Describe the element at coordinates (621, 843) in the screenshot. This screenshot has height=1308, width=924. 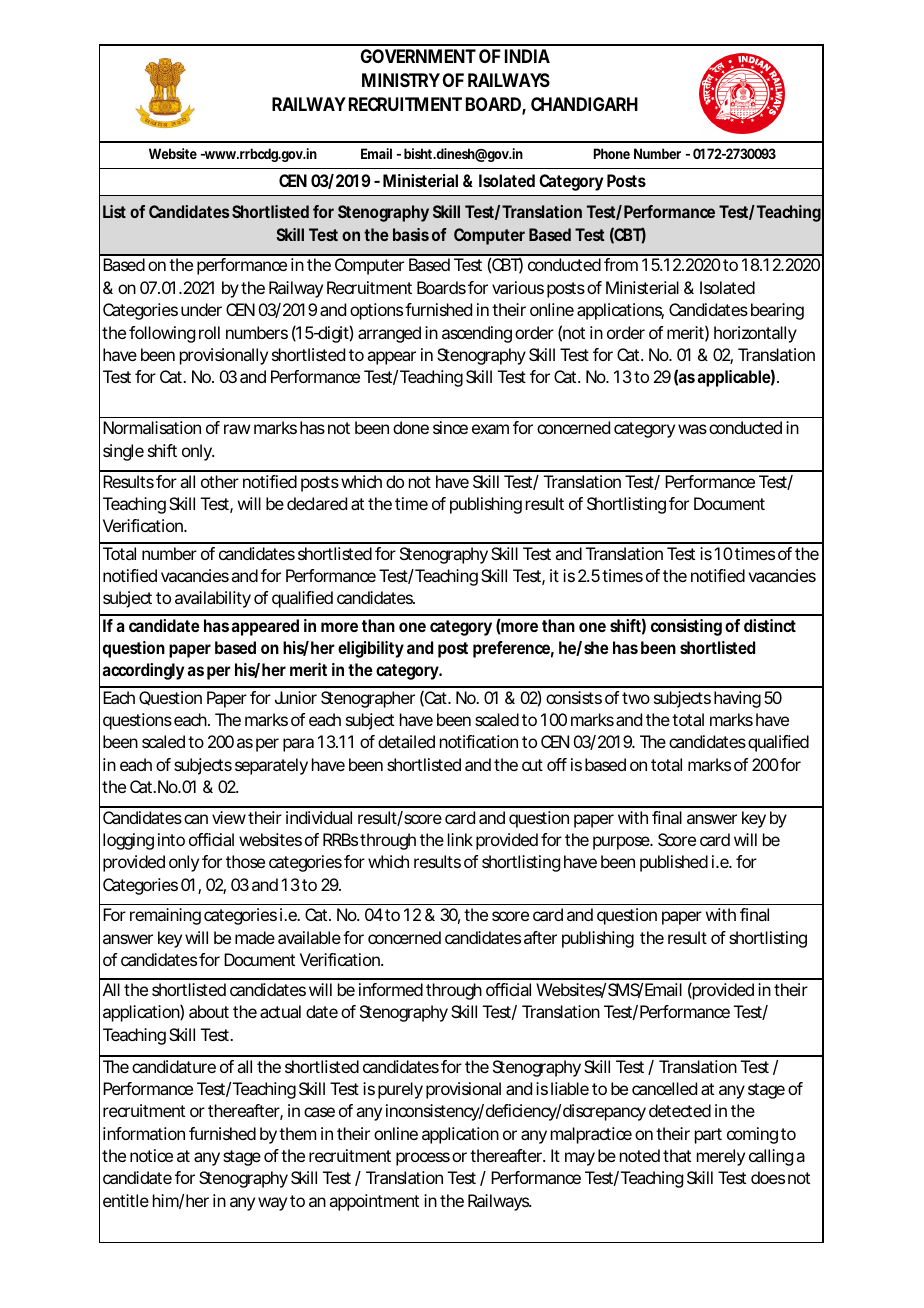
I see `purpose` at that location.
